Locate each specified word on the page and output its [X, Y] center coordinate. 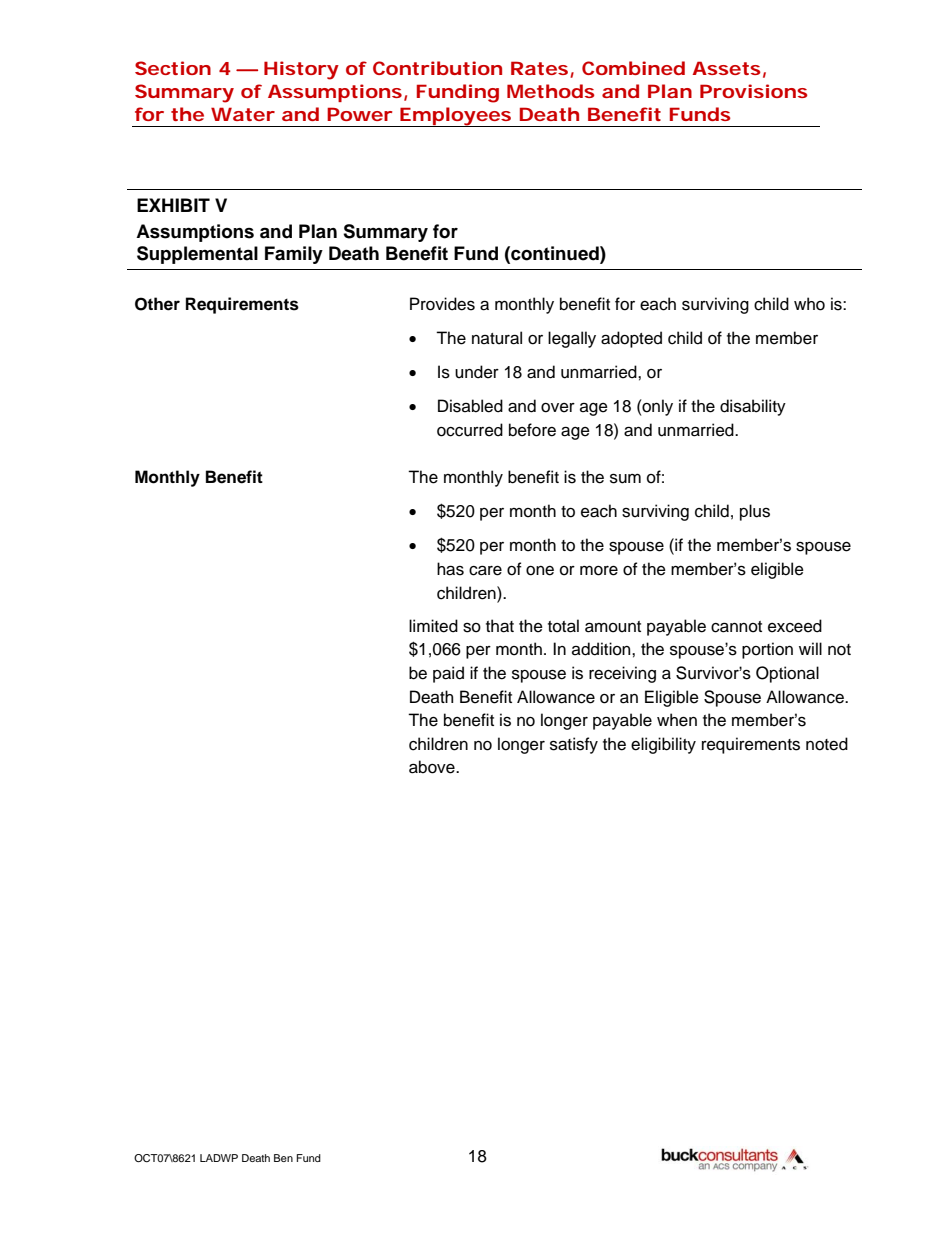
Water [243, 114]
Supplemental [197, 255]
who [809, 304]
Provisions [754, 91]
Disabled [470, 406]
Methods [551, 91]
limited [433, 626]
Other [157, 304]
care [485, 570]
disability [753, 407]
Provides [442, 304]
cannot [736, 627]
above [433, 767]
